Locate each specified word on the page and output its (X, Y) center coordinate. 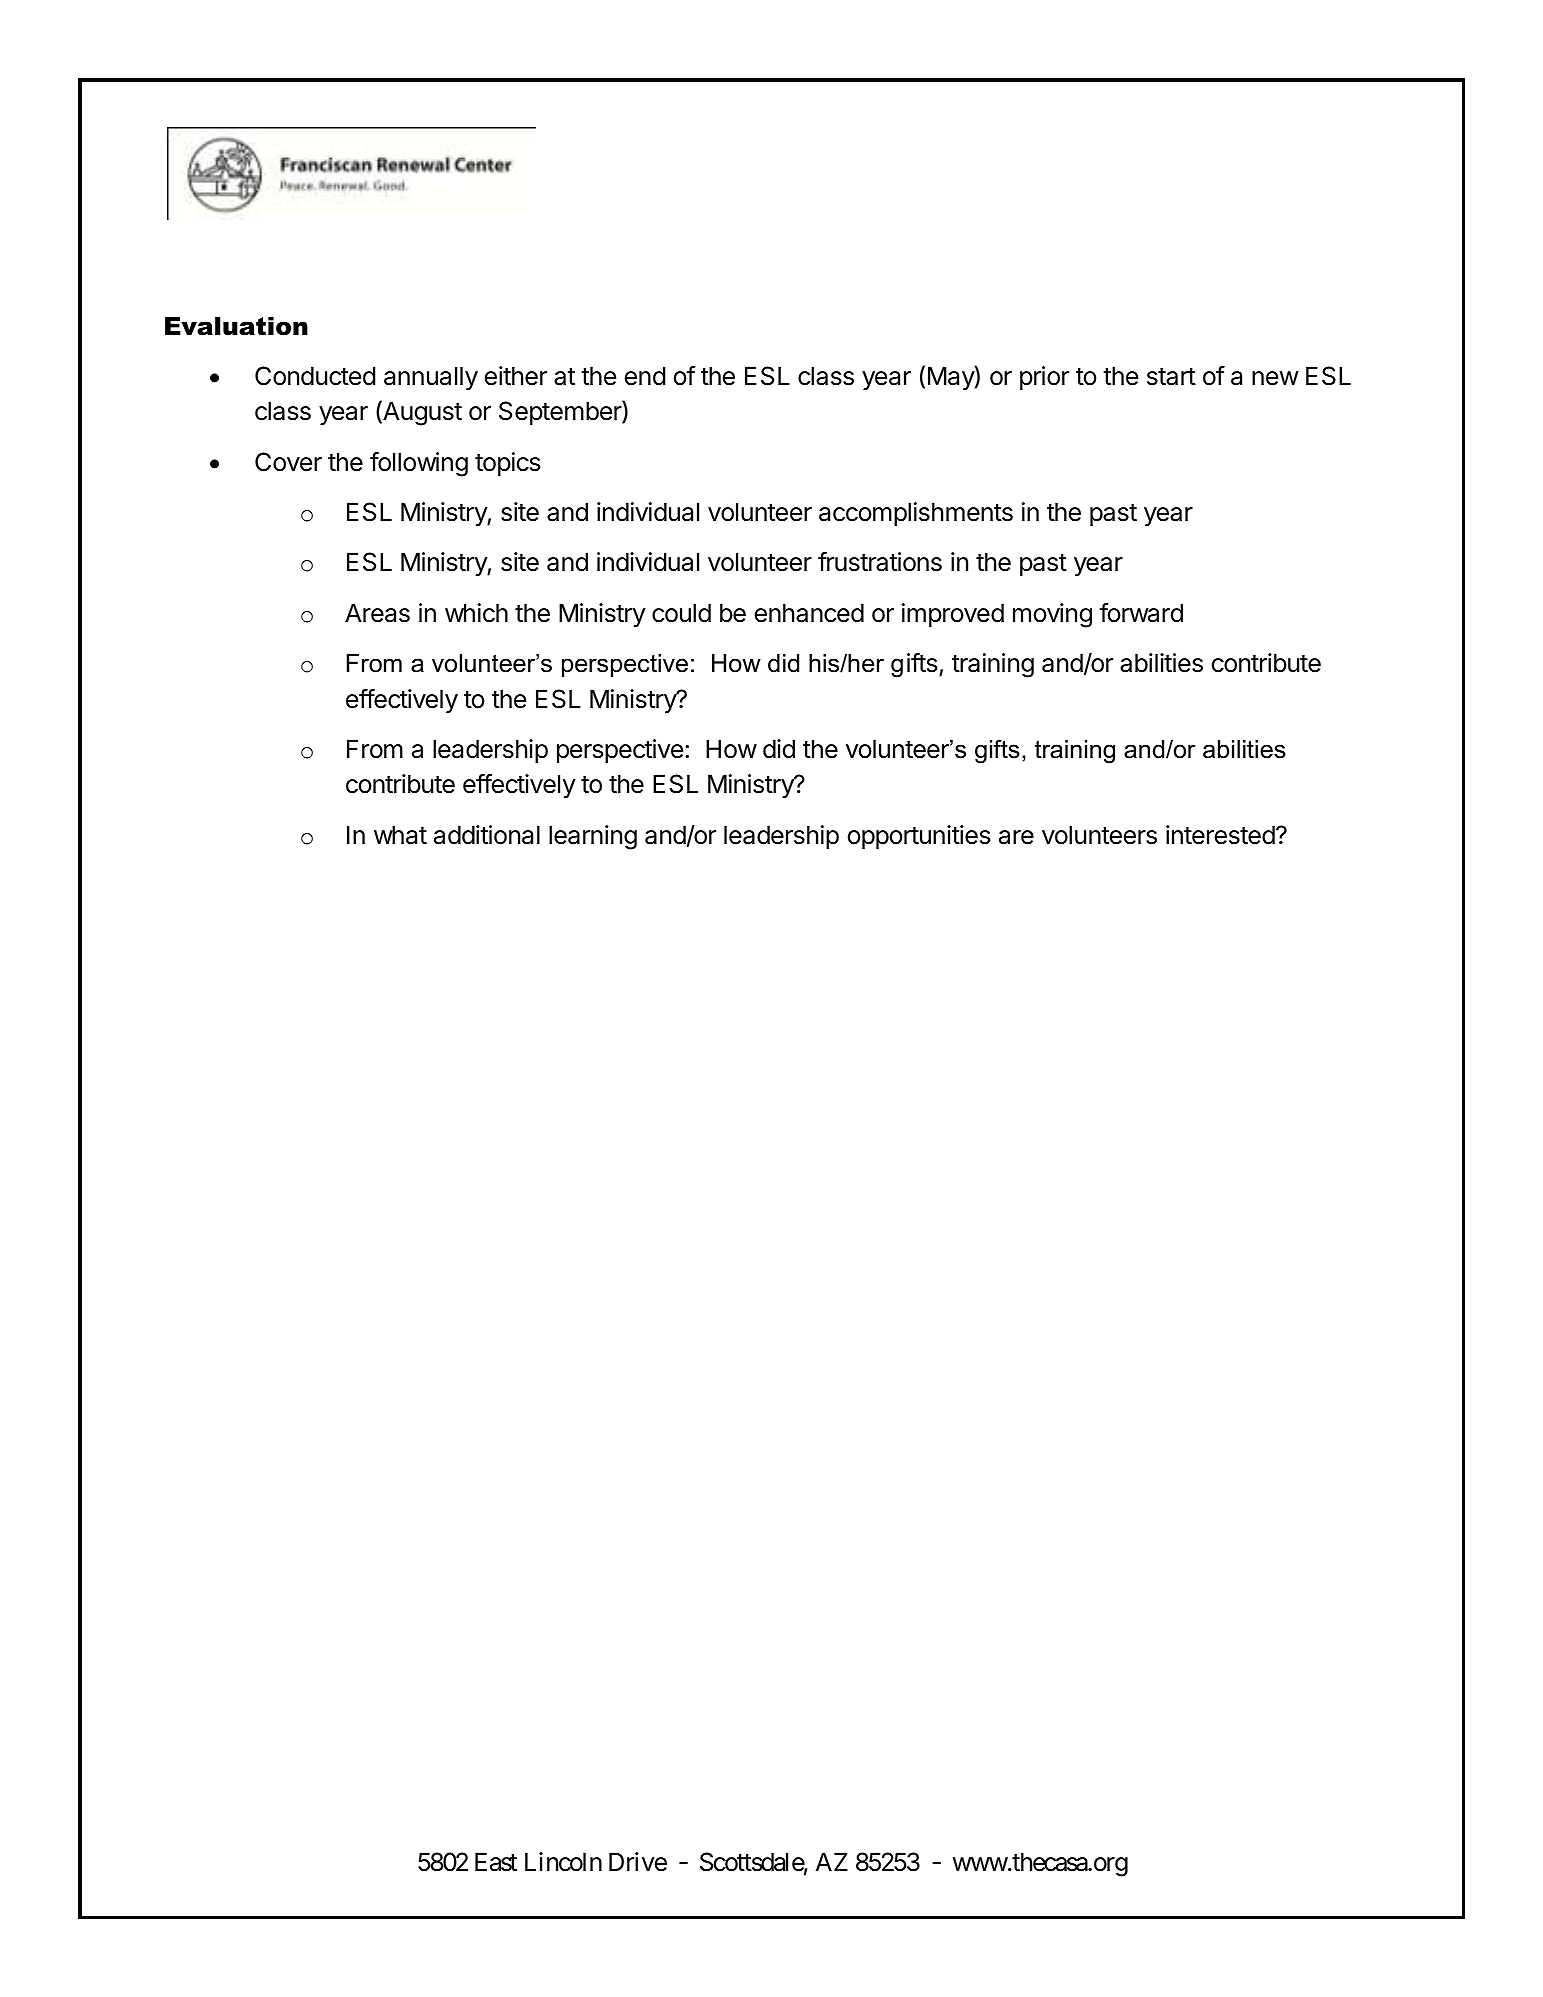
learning (593, 837)
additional (487, 835)
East (496, 1862)
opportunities (919, 837)
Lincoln (563, 1862)
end (645, 376)
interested (1220, 835)
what (400, 835)
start (1171, 377)
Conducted (315, 376)
